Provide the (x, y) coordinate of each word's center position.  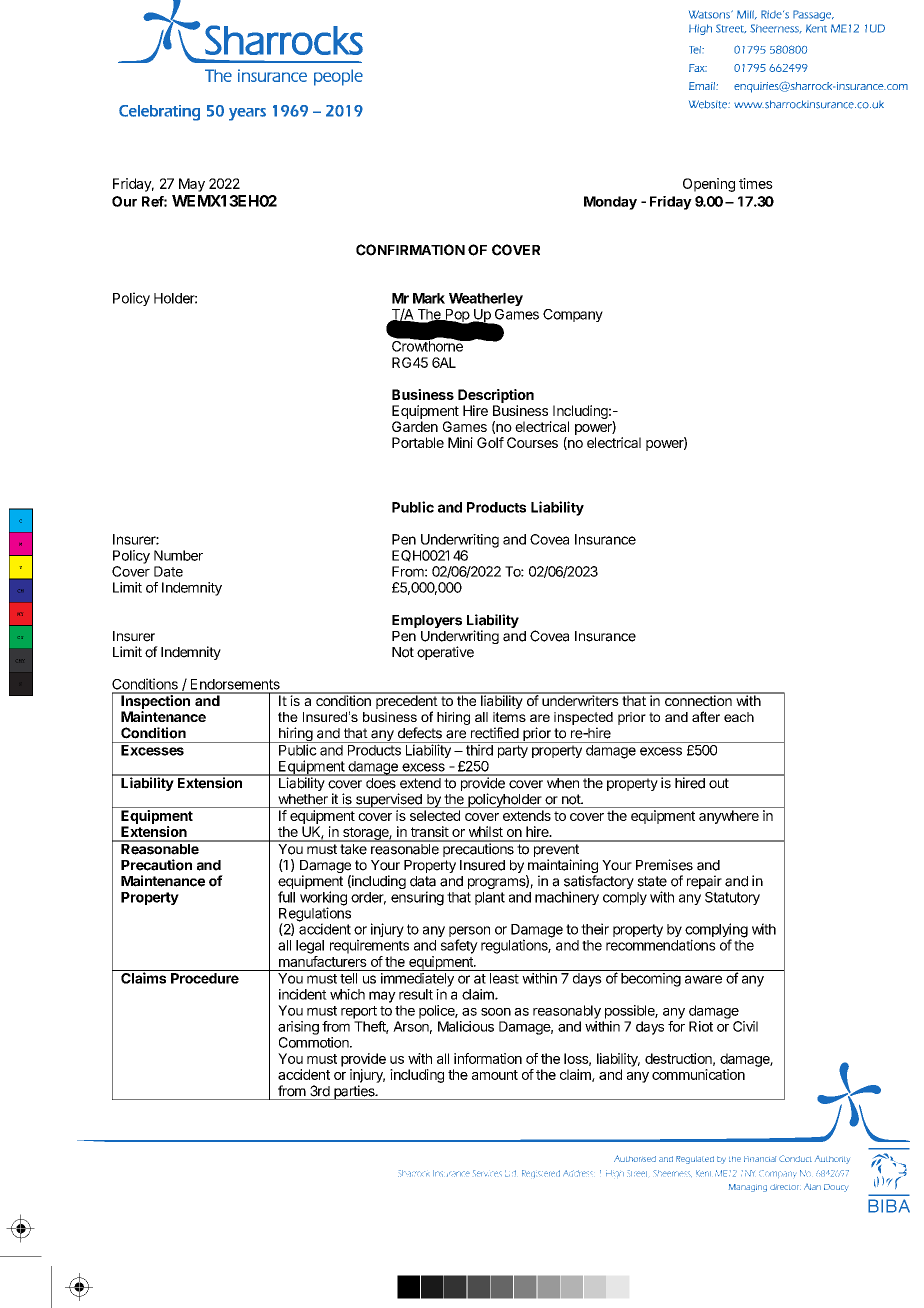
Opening (709, 185)
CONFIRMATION (410, 250)
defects (420, 733)
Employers (427, 621)
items (509, 717)
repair (704, 882)
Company (573, 315)
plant (490, 898)
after (706, 716)
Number (178, 555)
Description (496, 396)
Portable (418, 442)
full (286, 897)
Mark (429, 298)
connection (698, 699)
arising (298, 1028)
